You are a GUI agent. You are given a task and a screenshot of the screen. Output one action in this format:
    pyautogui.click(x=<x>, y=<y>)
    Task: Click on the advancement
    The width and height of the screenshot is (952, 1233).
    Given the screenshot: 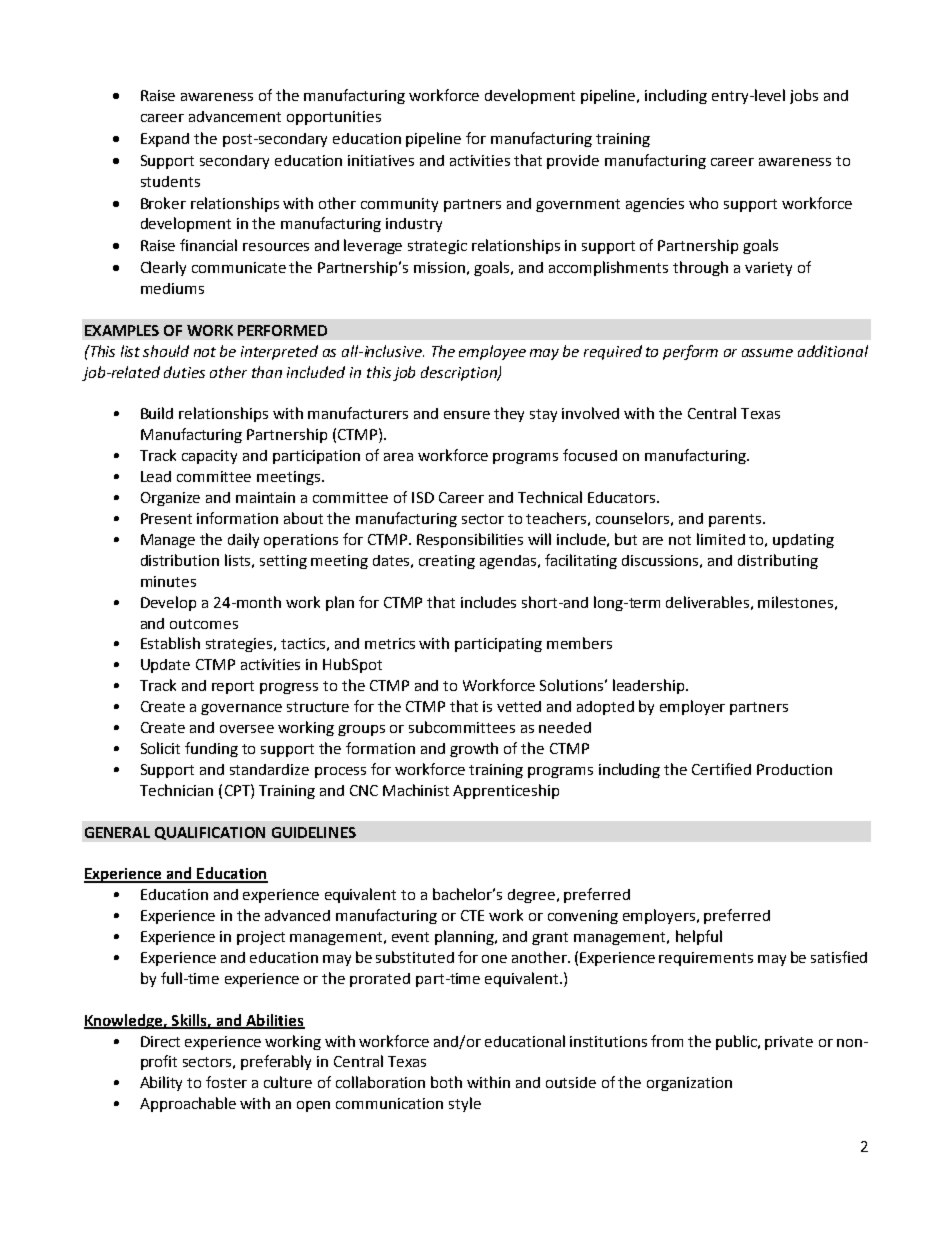 What is the action you would take?
    pyautogui.click(x=235, y=116)
